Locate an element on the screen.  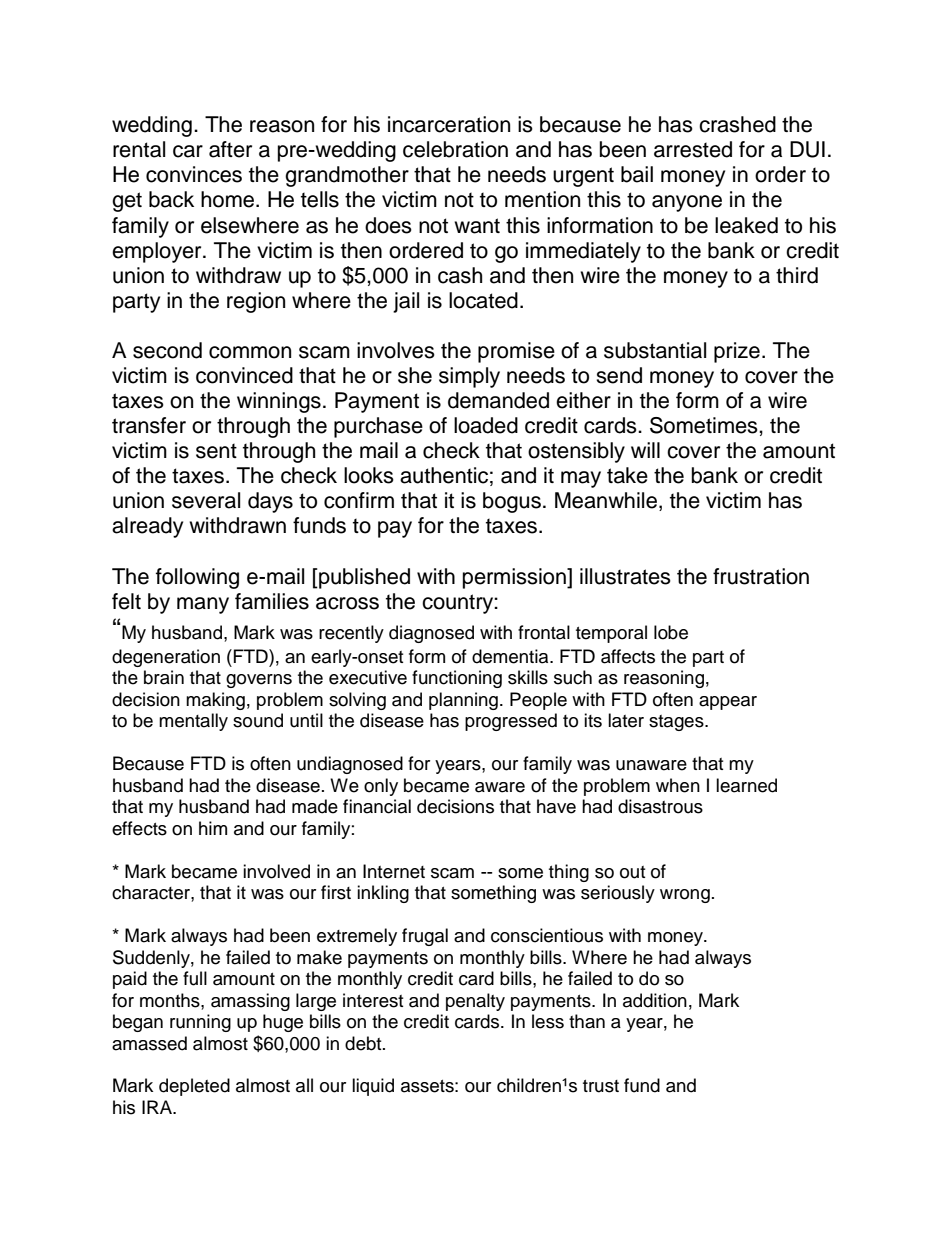
simply is located at coordinates (469, 377).
